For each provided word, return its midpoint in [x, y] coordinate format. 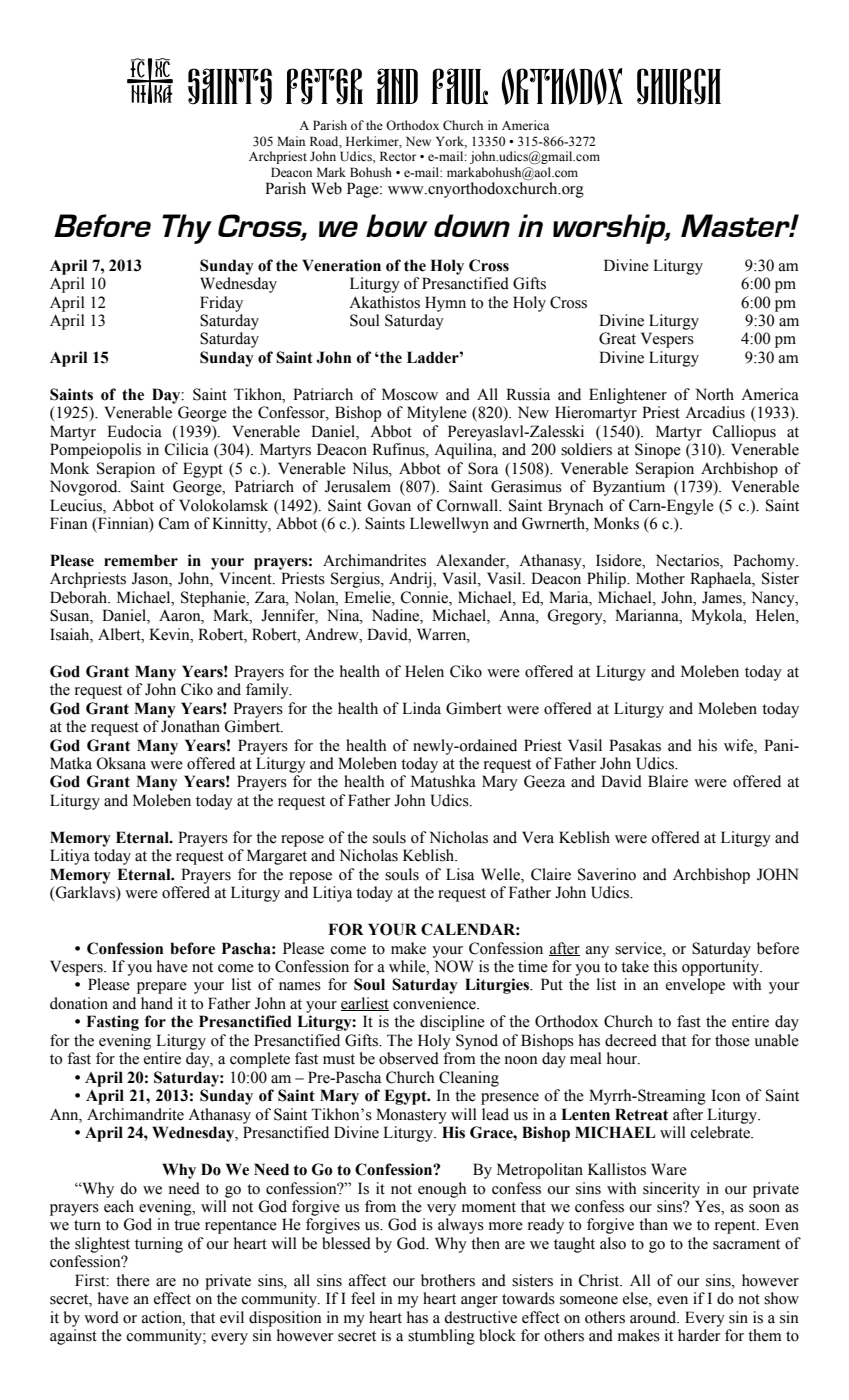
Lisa [460, 874]
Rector [398, 156]
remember [141, 560]
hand [157, 1003]
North [715, 394]
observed [409, 1058]
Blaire [668, 781]
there [133, 1280]
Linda [421, 708]
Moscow [410, 394]
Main [291, 141]
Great [617, 338]
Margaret [277, 857]
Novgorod [85, 488]
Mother [660, 578]
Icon [726, 1095]
